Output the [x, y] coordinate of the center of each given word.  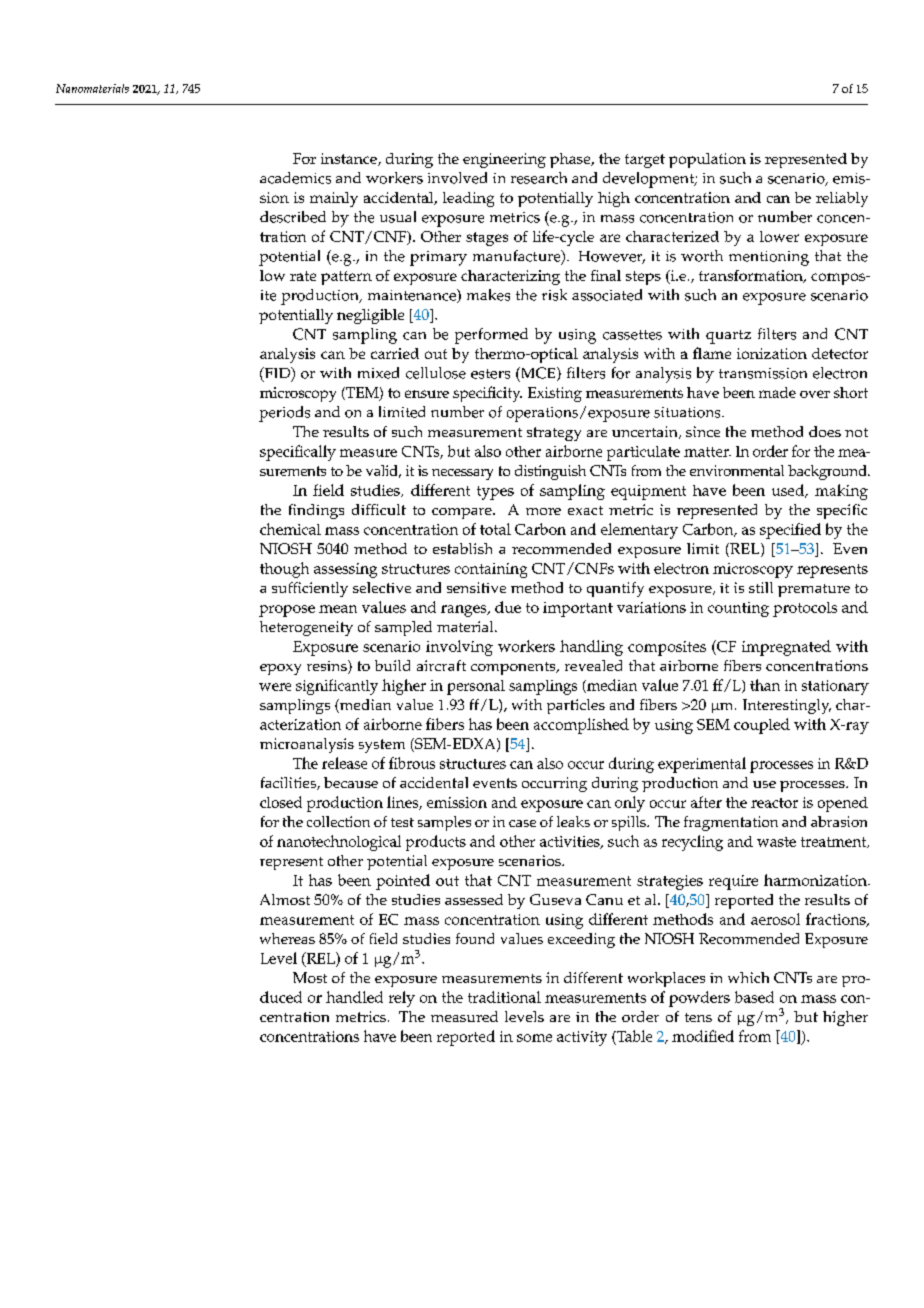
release [344, 763]
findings [316, 511]
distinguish [550, 472]
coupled [762, 726]
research [539, 178]
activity [582, 1038]
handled [354, 997]
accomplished [581, 726]
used [789, 491]
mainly [334, 199]
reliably [842, 199]
